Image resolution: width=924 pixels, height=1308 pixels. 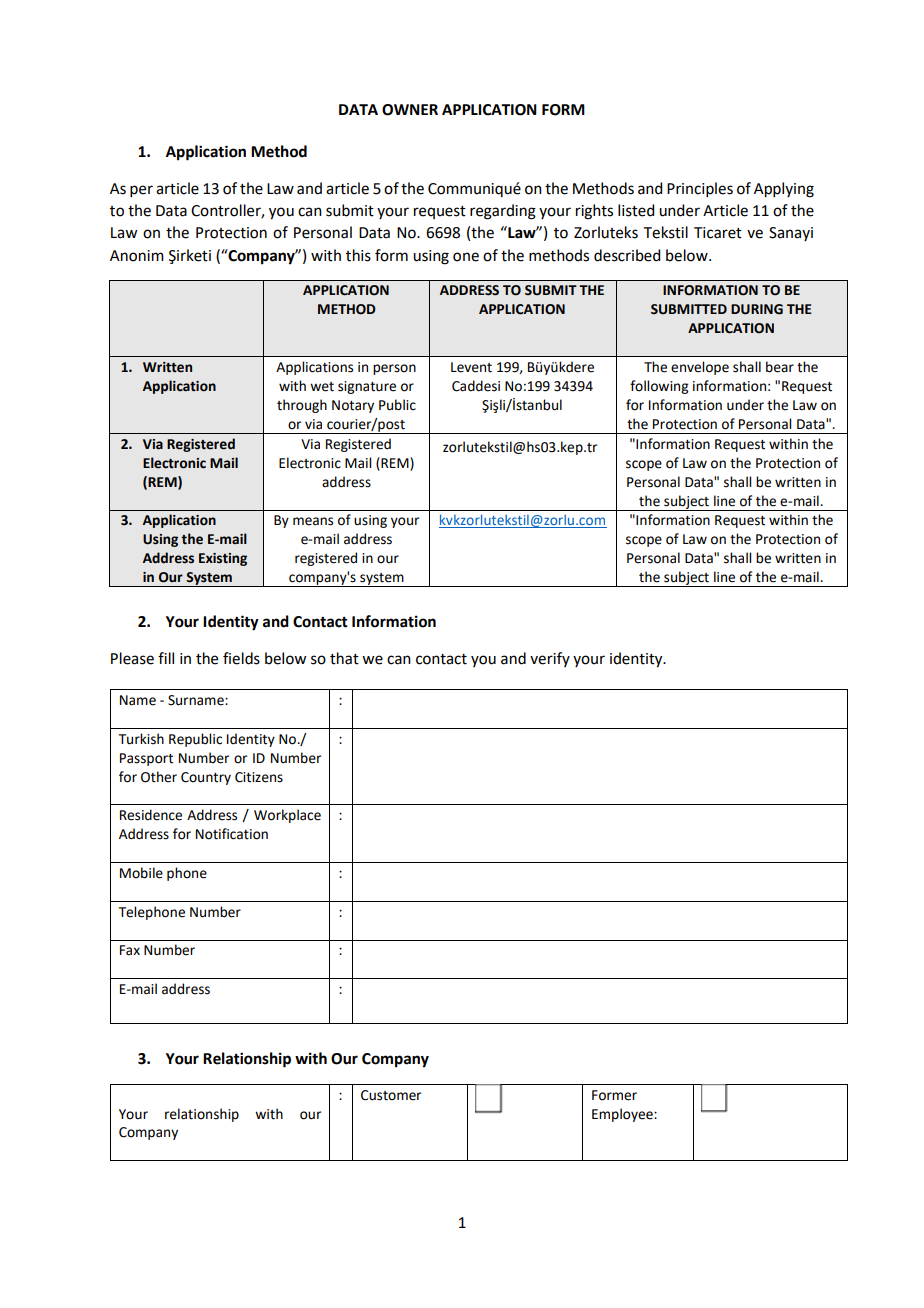 What do you see at coordinates (287, 816) in the document?
I see `Workplace` at bounding box center [287, 816].
